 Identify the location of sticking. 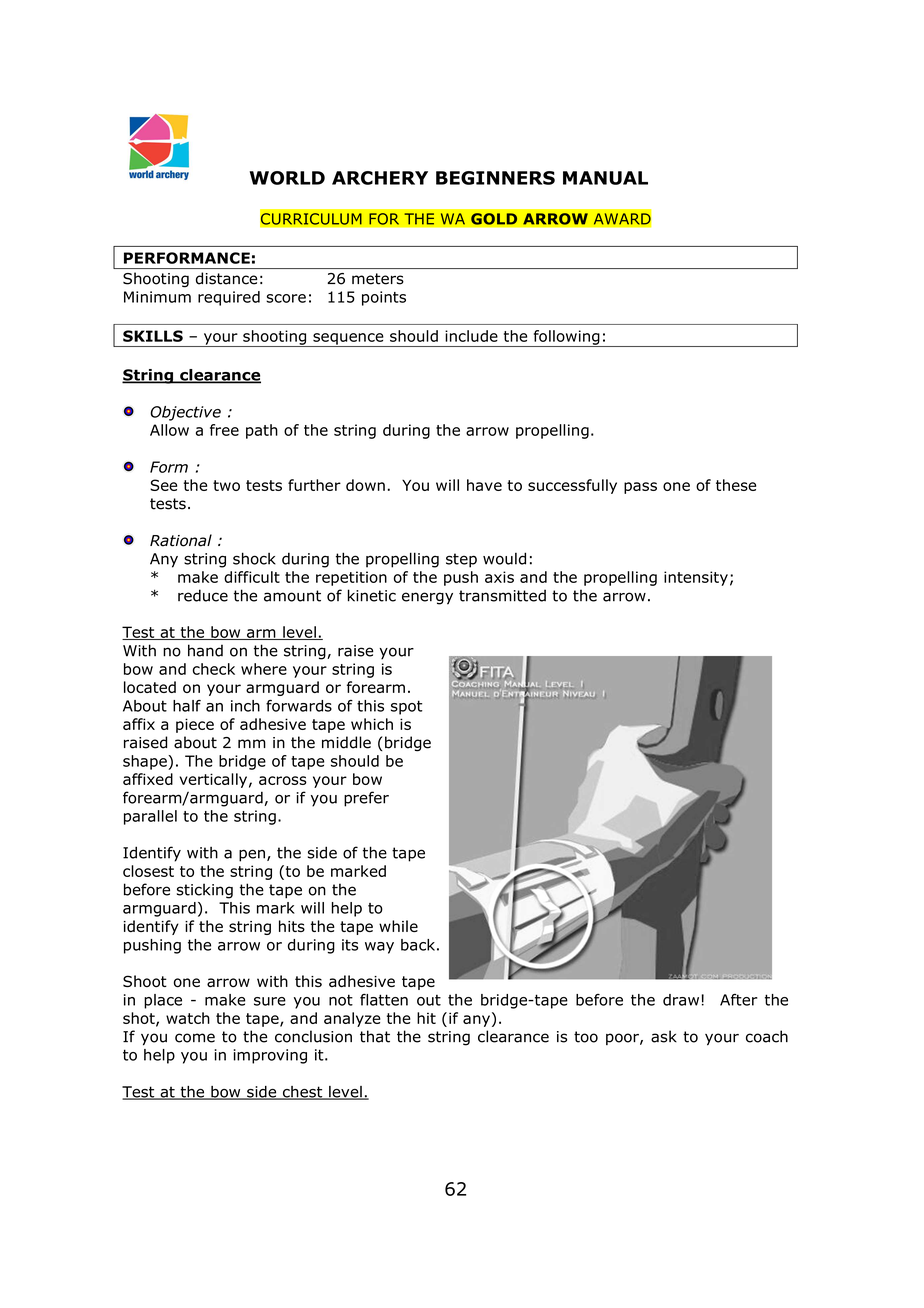
(205, 891).
